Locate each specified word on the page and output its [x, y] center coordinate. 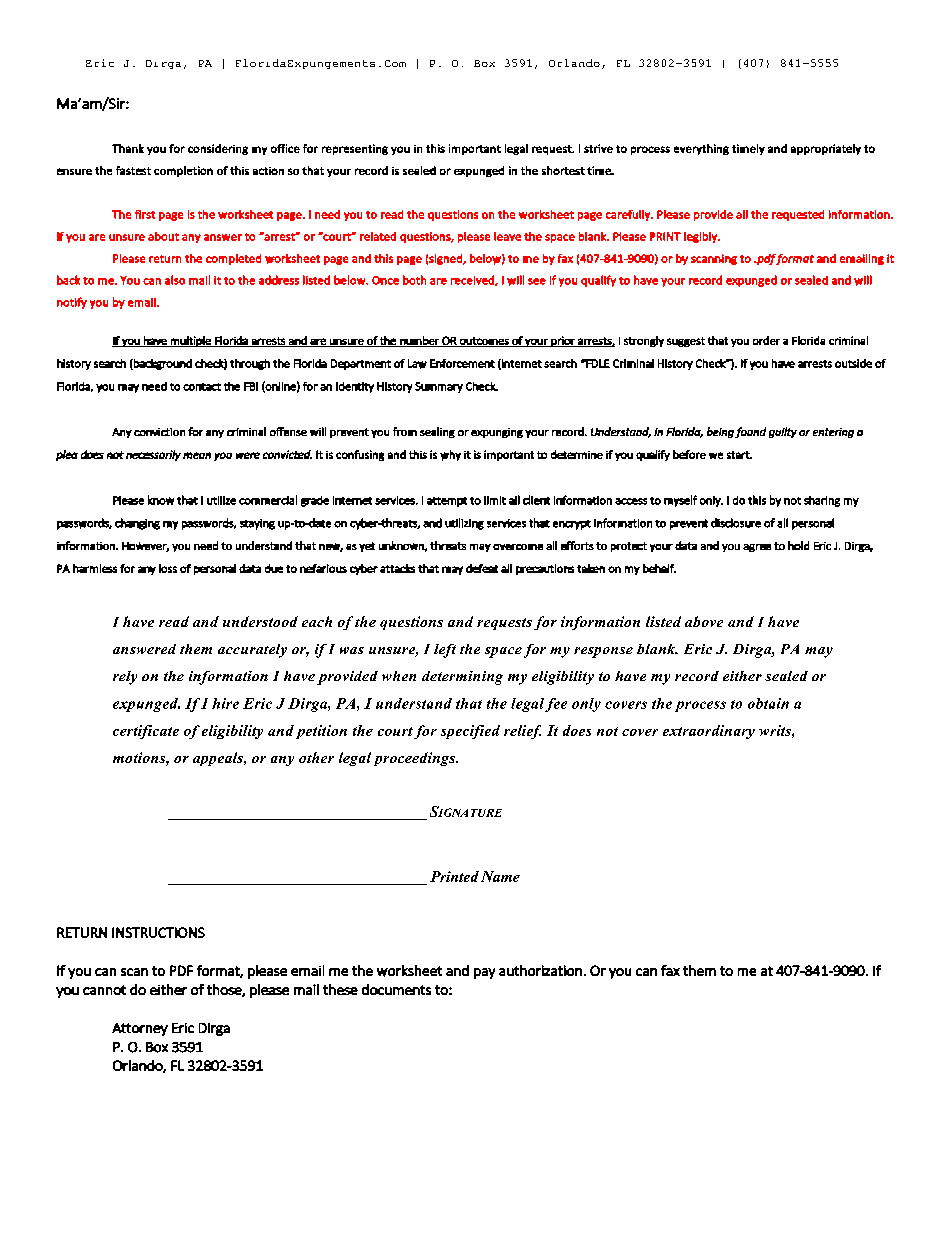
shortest [563, 170]
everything [701, 149]
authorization [540, 970]
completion [183, 171]
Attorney [140, 1029]
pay [484, 973]
